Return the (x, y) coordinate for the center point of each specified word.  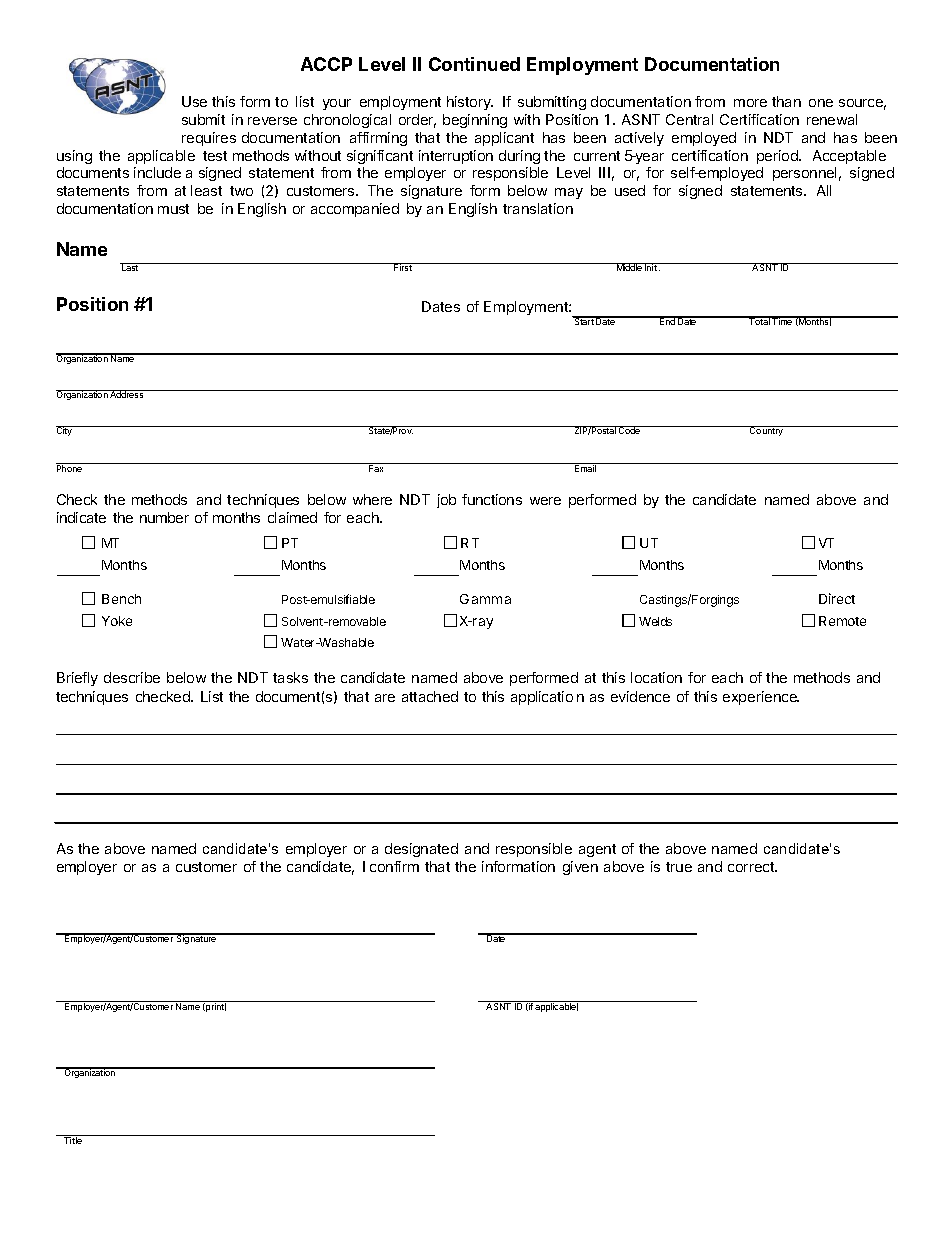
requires (209, 139)
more (750, 103)
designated (421, 850)
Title (73, 1139)
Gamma (485, 599)
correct (752, 867)
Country (767, 431)
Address (127, 394)
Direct (837, 598)
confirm (394, 866)
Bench (121, 599)
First (403, 267)
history (470, 103)
